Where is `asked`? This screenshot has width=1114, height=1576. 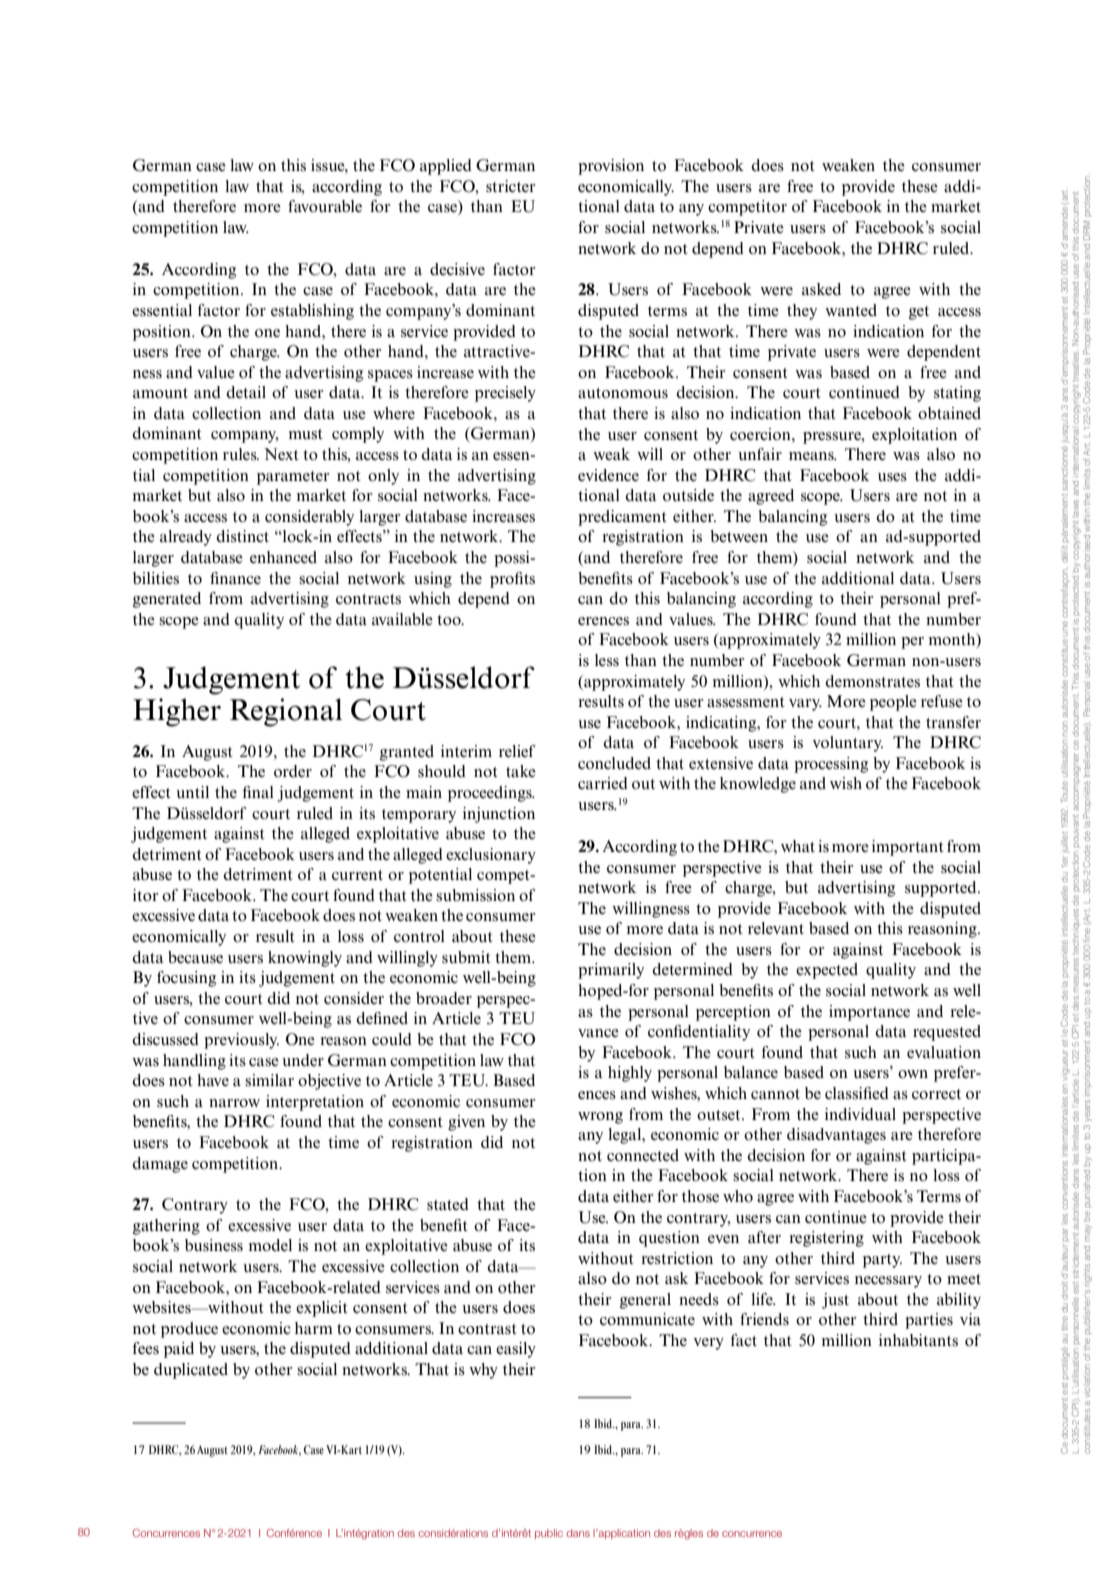 asked is located at coordinates (821, 289).
